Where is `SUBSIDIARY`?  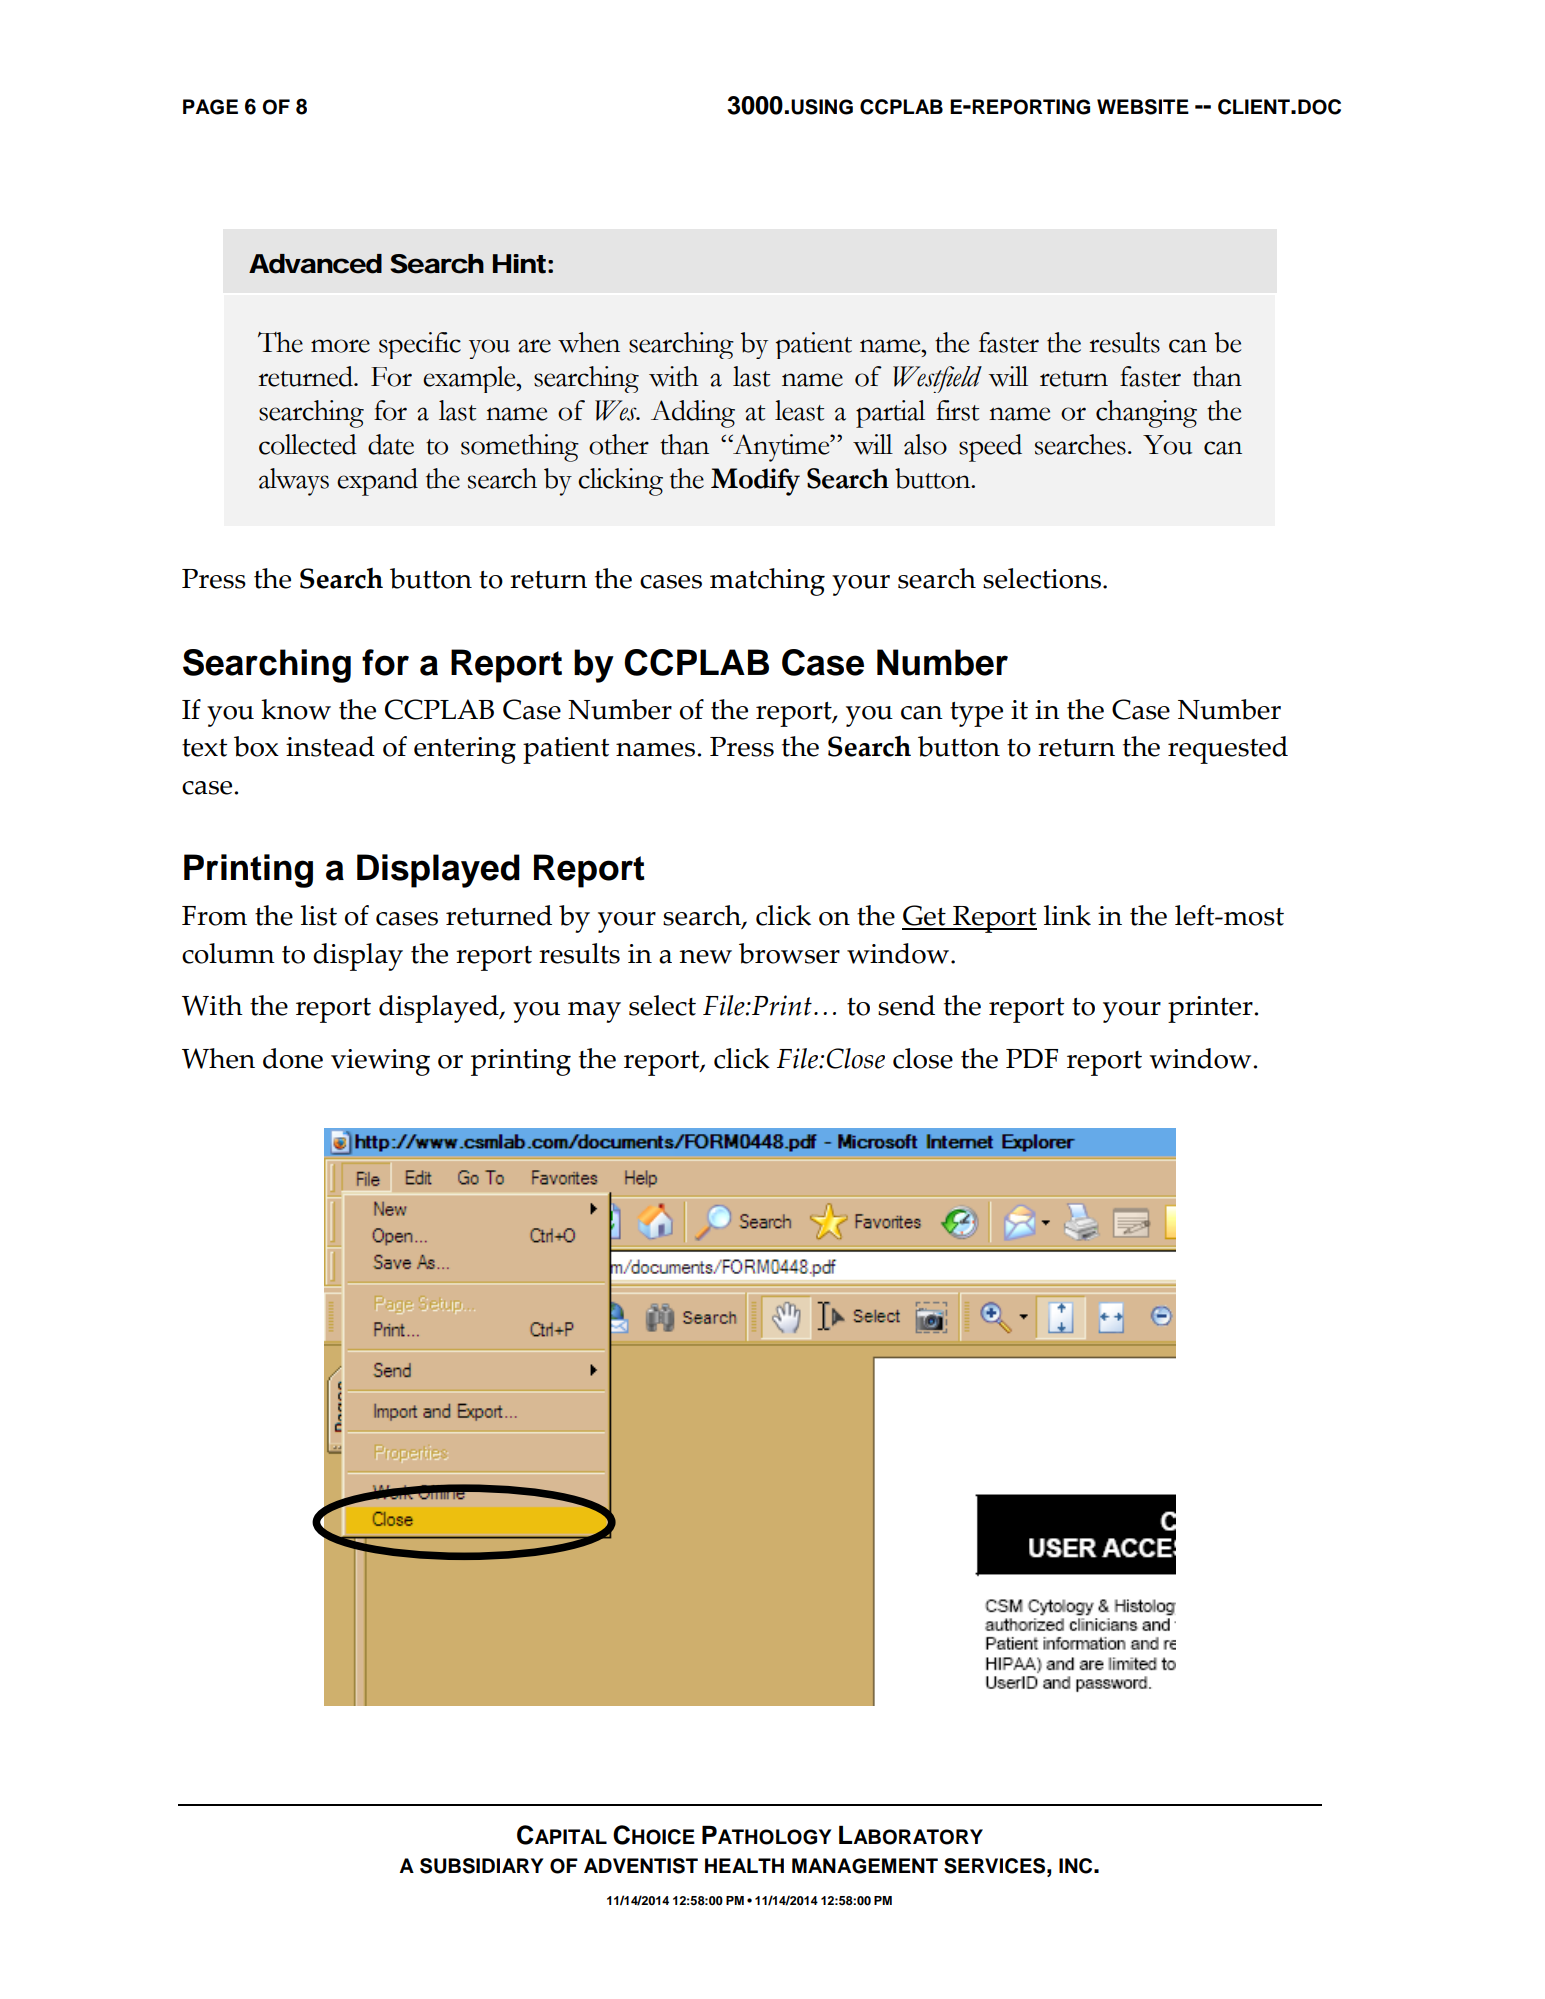
SUBSIDIARY is located at coordinates (482, 1866).
